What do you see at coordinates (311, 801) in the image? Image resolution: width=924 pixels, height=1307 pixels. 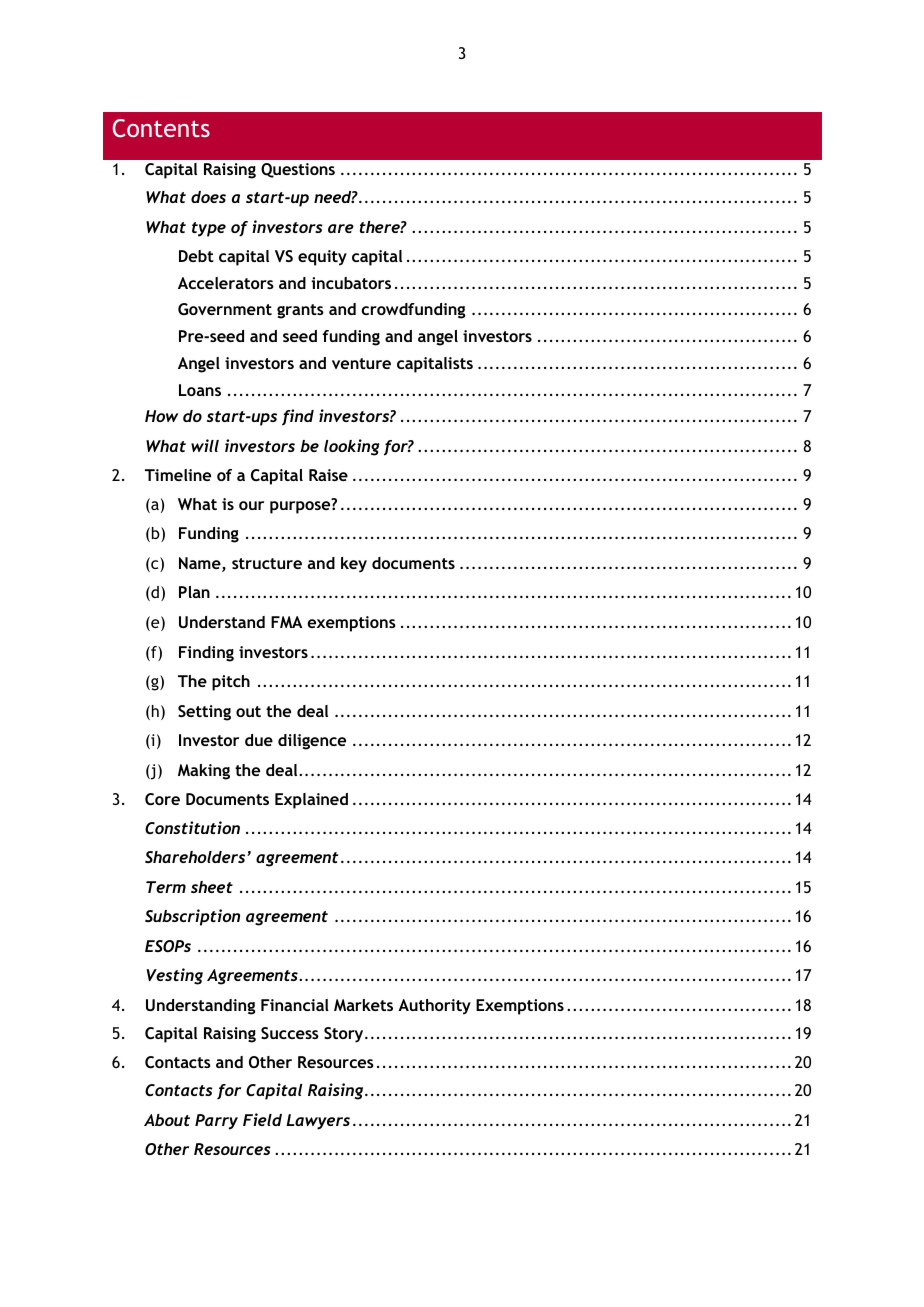 I see `Explained` at bounding box center [311, 801].
